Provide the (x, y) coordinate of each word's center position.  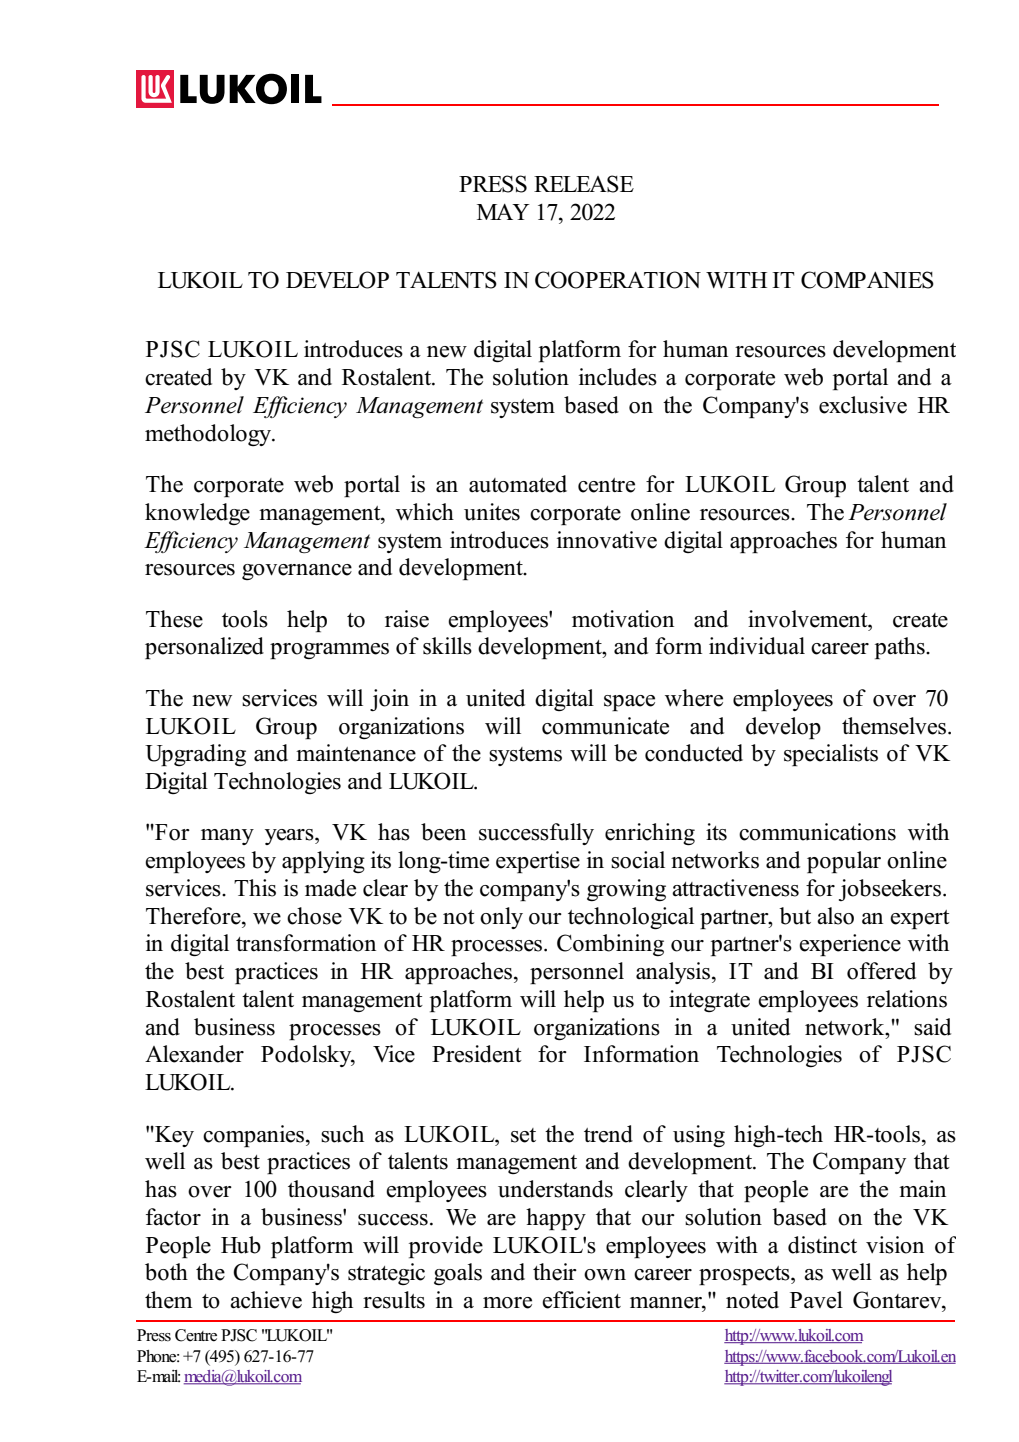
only (501, 918)
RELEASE (584, 184)
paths (901, 648)
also (835, 916)
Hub (241, 1245)
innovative (607, 540)
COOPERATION (618, 280)
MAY (503, 212)
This (255, 888)
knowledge (197, 514)
